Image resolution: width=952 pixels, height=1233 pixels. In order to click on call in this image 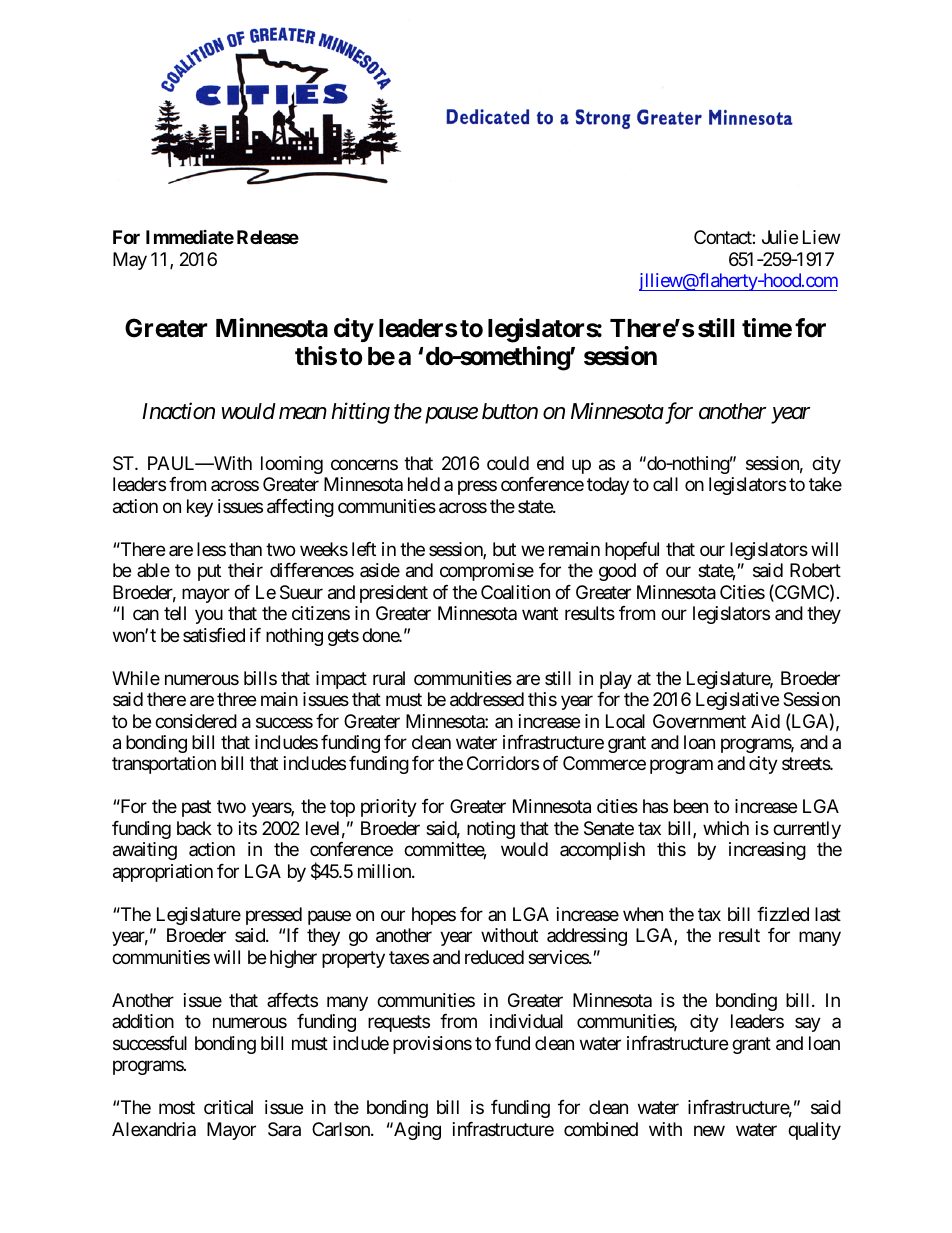, I will do `click(665, 484)`.
